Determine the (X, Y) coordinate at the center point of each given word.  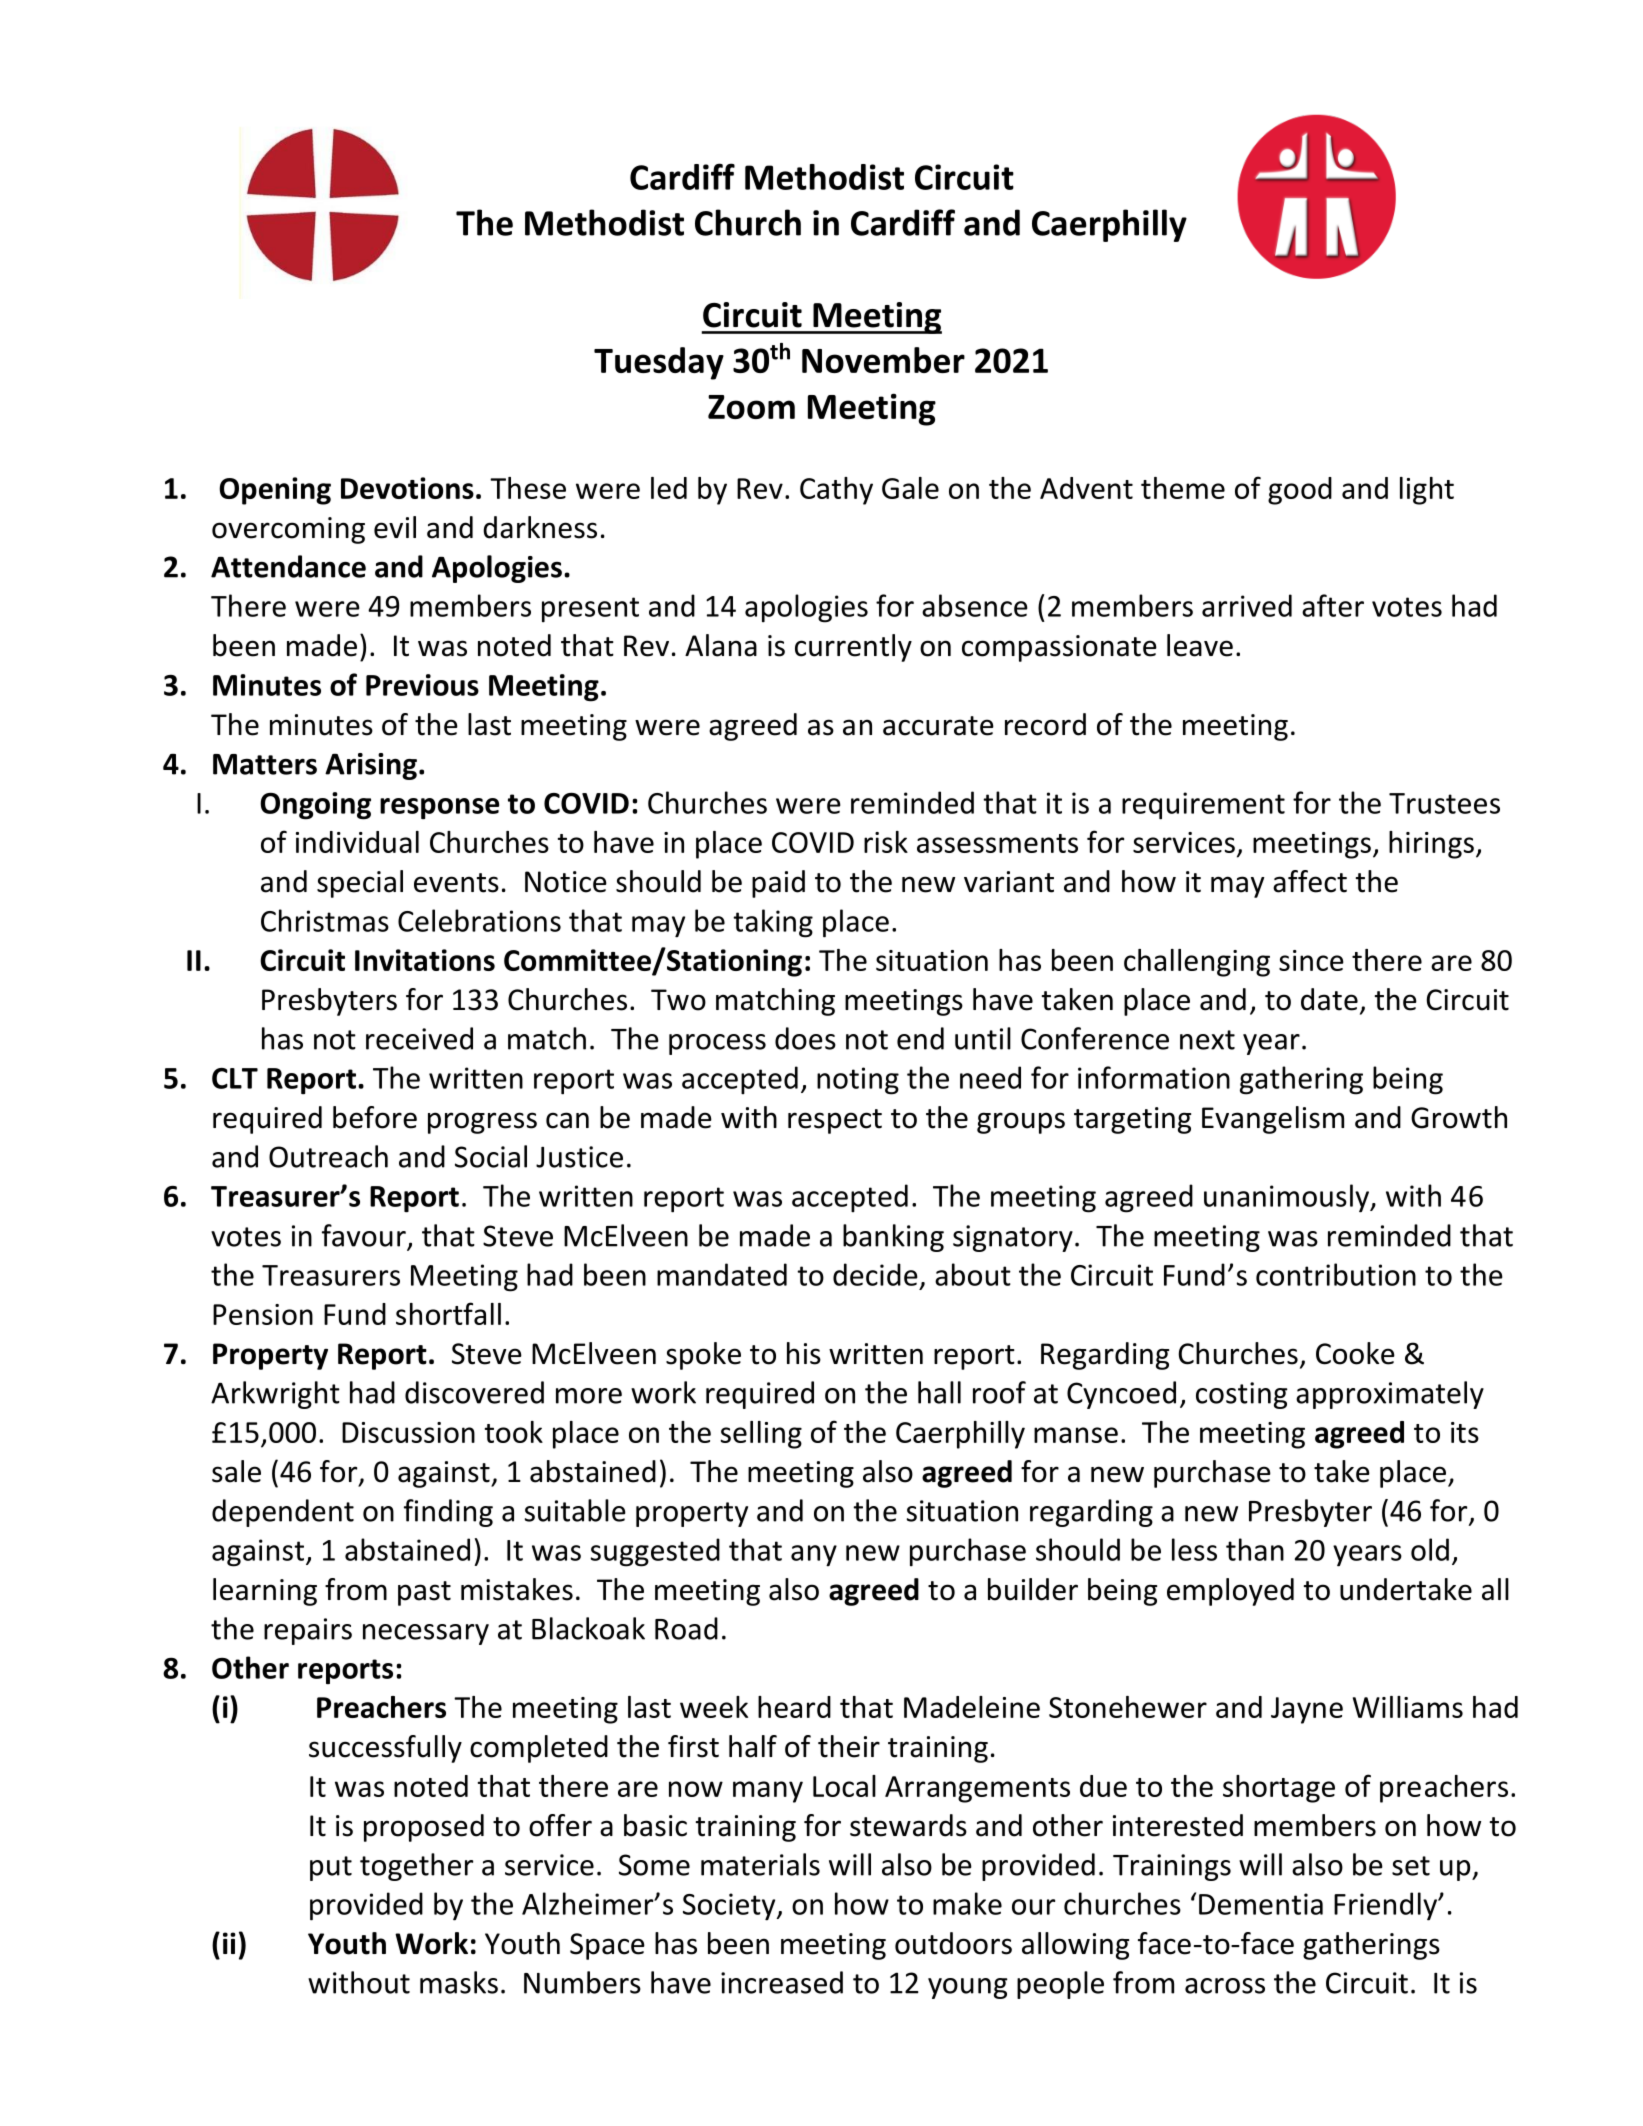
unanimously (1288, 1198)
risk (886, 842)
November (883, 360)
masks (459, 1982)
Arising (371, 766)
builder (1033, 1589)
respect (835, 1121)
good (1300, 491)
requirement (1203, 806)
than (1255, 1549)
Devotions (407, 488)
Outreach (328, 1156)
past (424, 1593)
